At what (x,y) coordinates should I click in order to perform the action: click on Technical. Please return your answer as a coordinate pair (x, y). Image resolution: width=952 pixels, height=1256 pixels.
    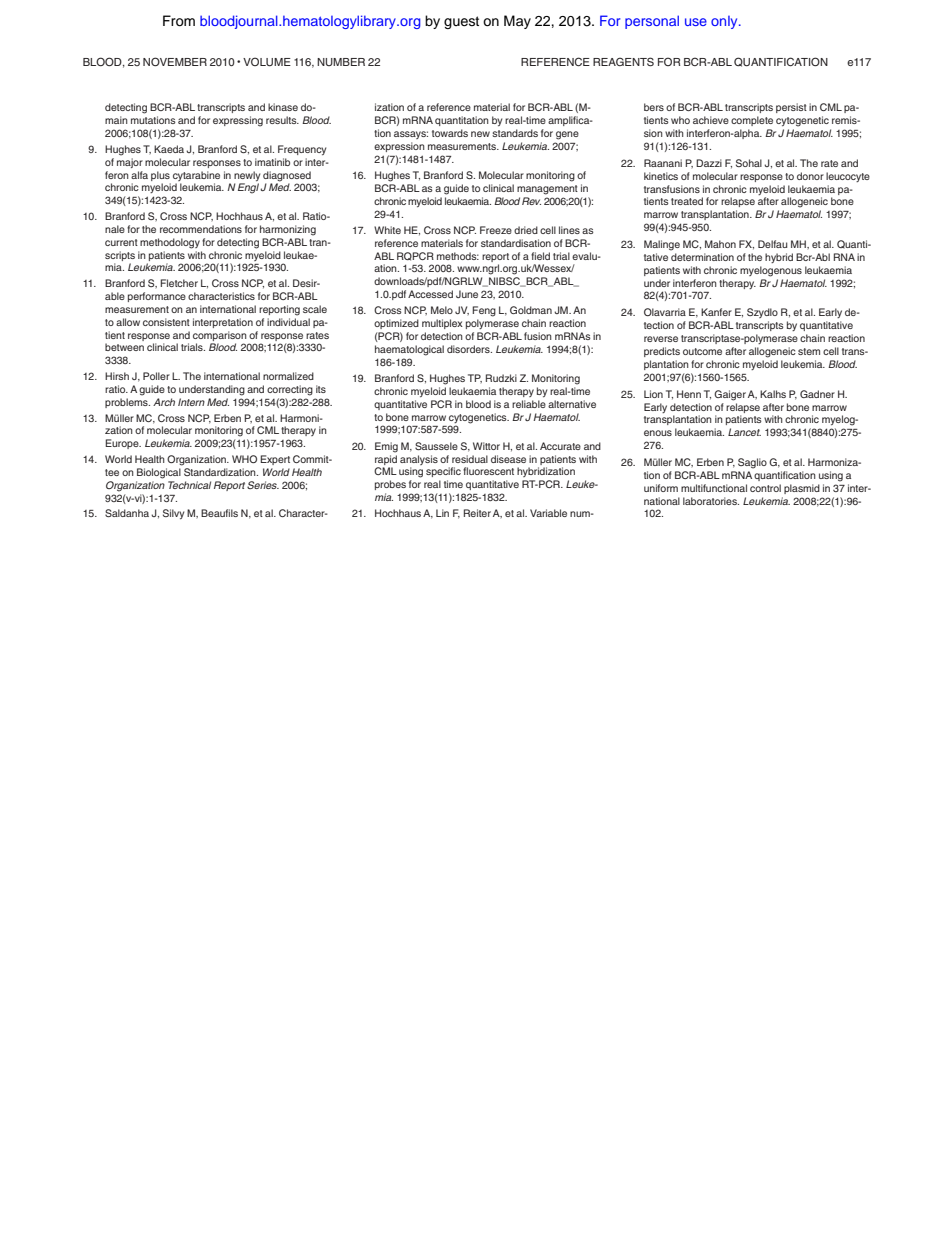
    Looking at the image, I should click on (189, 485).
